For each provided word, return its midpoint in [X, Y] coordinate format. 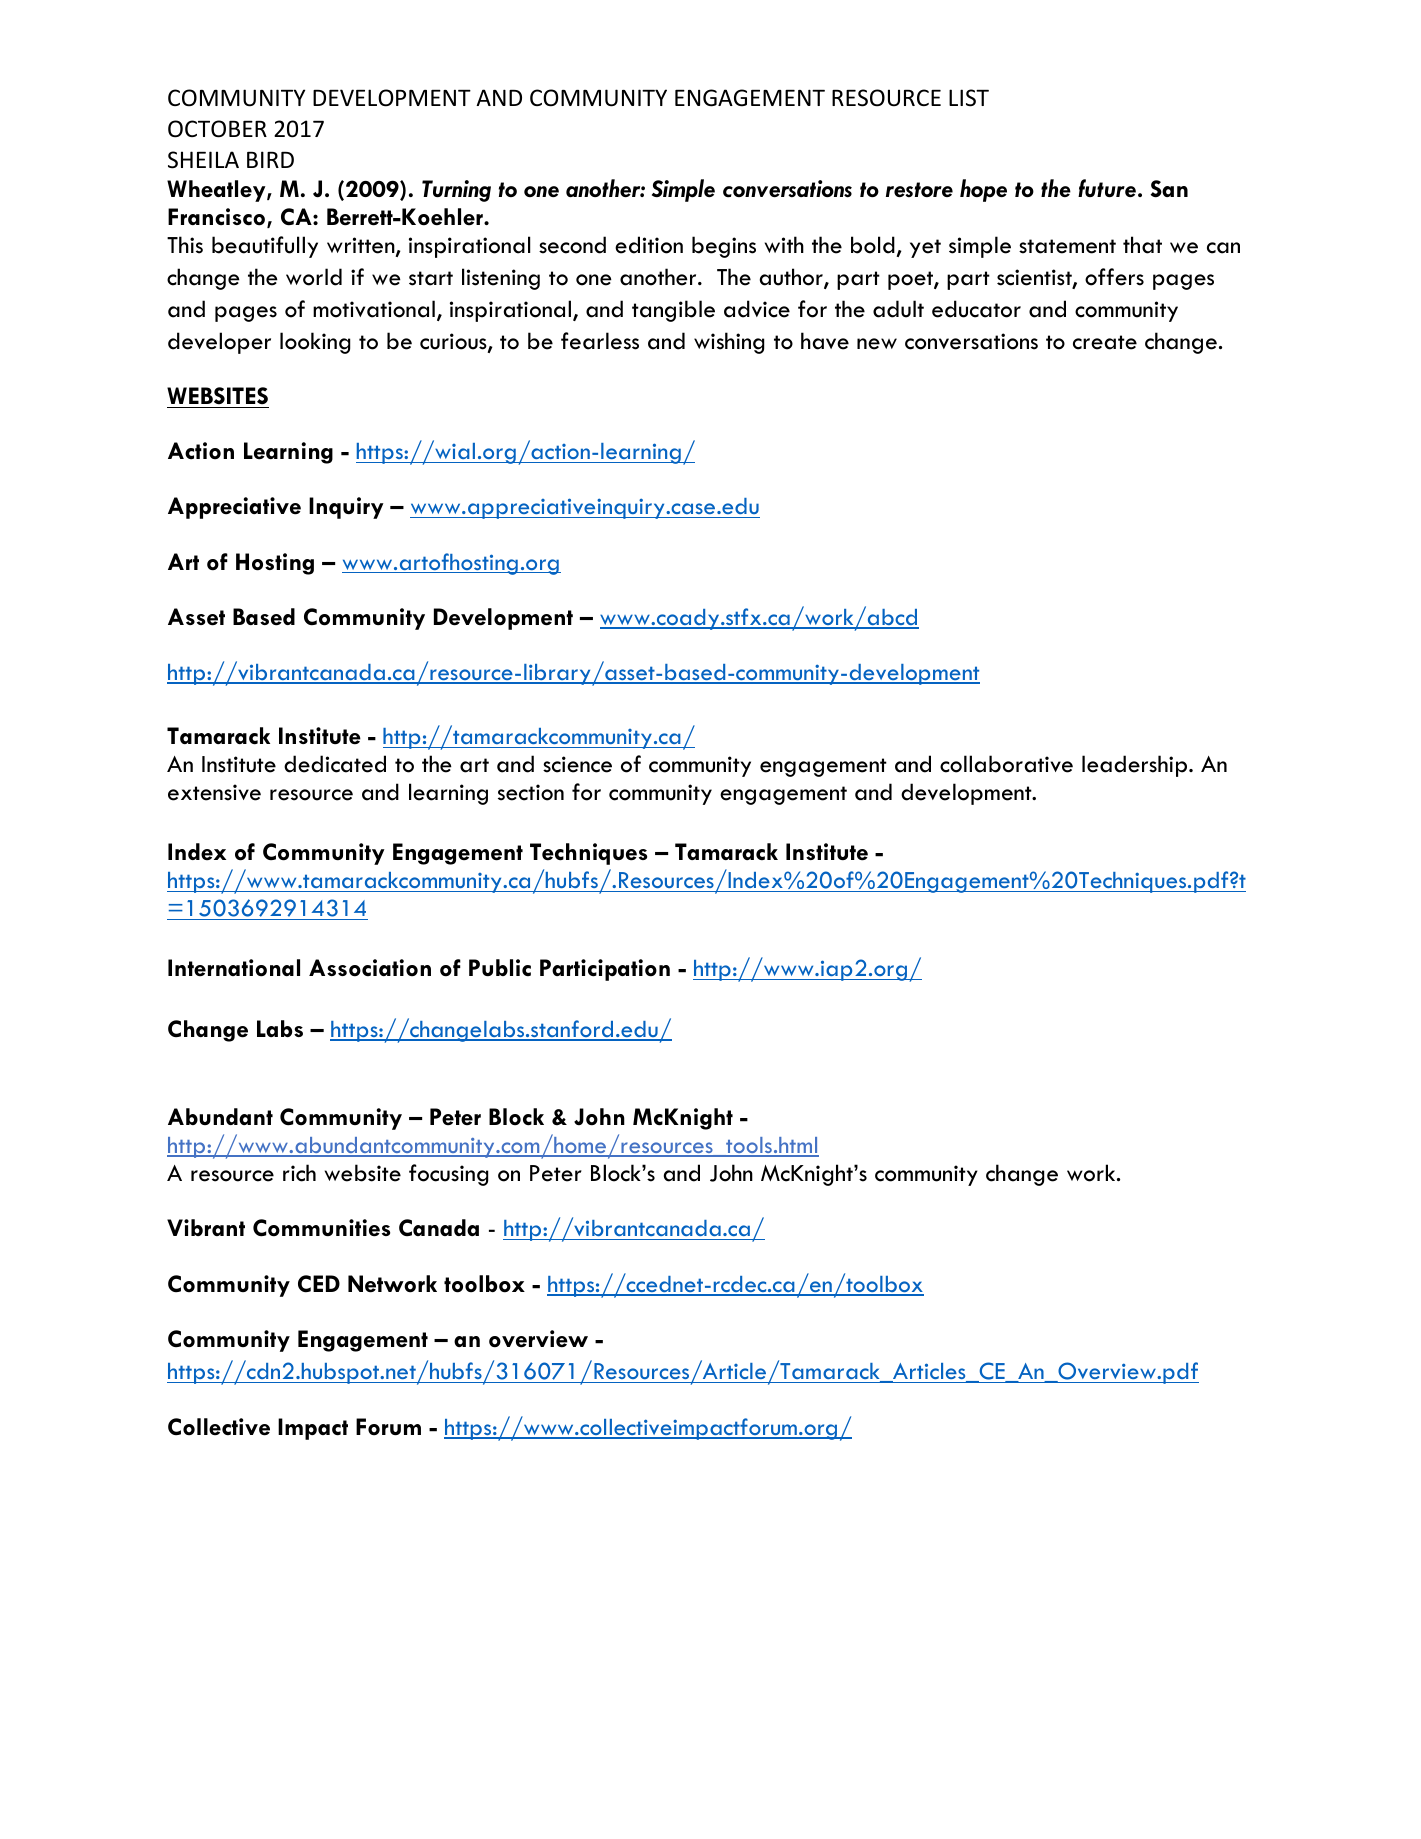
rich [299, 1173]
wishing [729, 343]
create [1105, 342]
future [1107, 188]
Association [370, 968]
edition [649, 245]
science [577, 764]
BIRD [270, 159]
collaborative [1006, 764]
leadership [1136, 766]
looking [315, 343]
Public [500, 967]
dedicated [335, 764]
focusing [448, 1175]
